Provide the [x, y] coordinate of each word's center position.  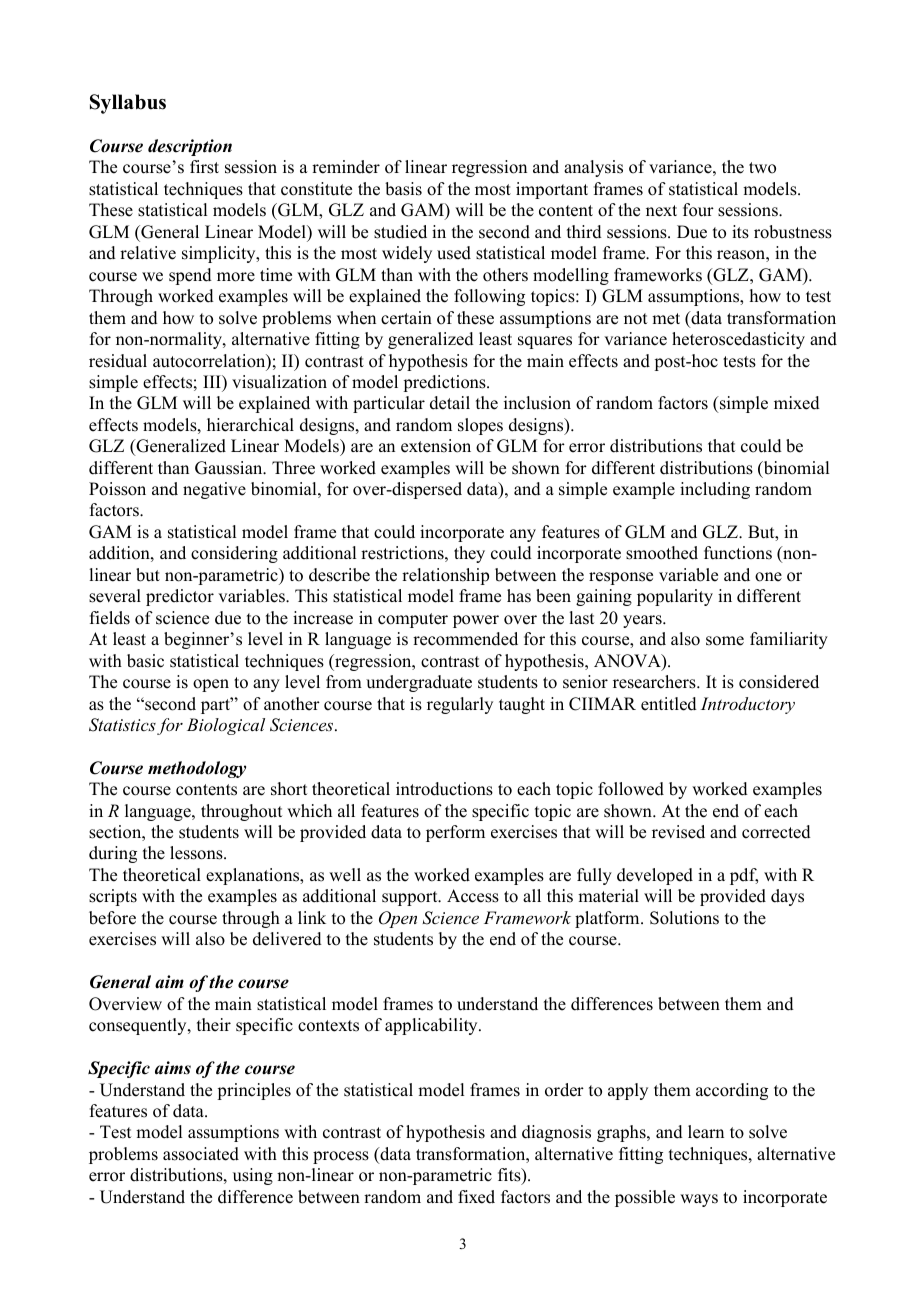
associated [201, 1154]
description [190, 147]
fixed [476, 1197]
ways [699, 1200]
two [762, 168]
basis [403, 189]
